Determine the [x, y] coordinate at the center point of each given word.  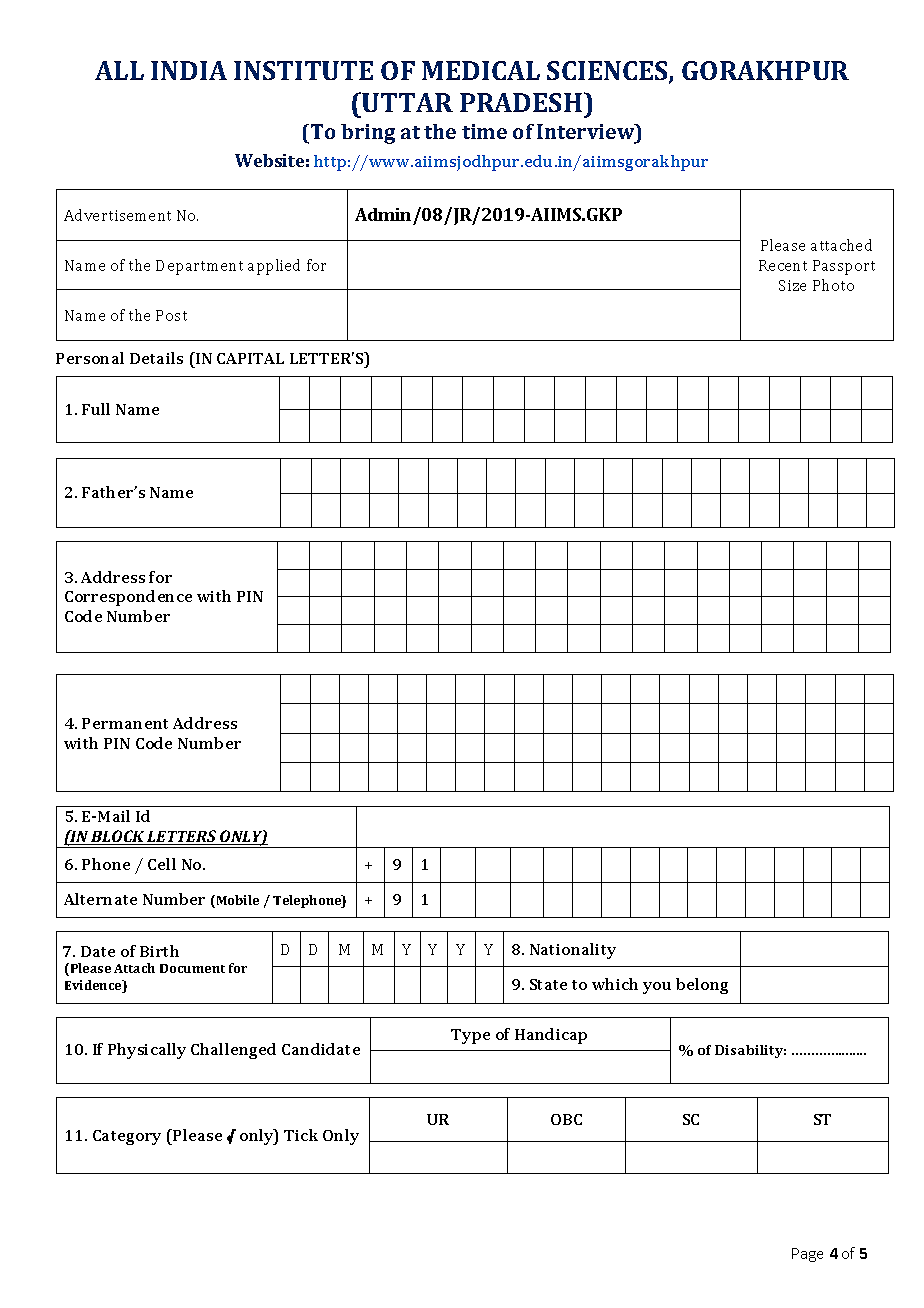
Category [127, 1137]
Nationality [573, 951]
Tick [301, 1135]
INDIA [189, 70]
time [484, 131]
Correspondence [128, 598]
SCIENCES [608, 72]
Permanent [125, 723]
